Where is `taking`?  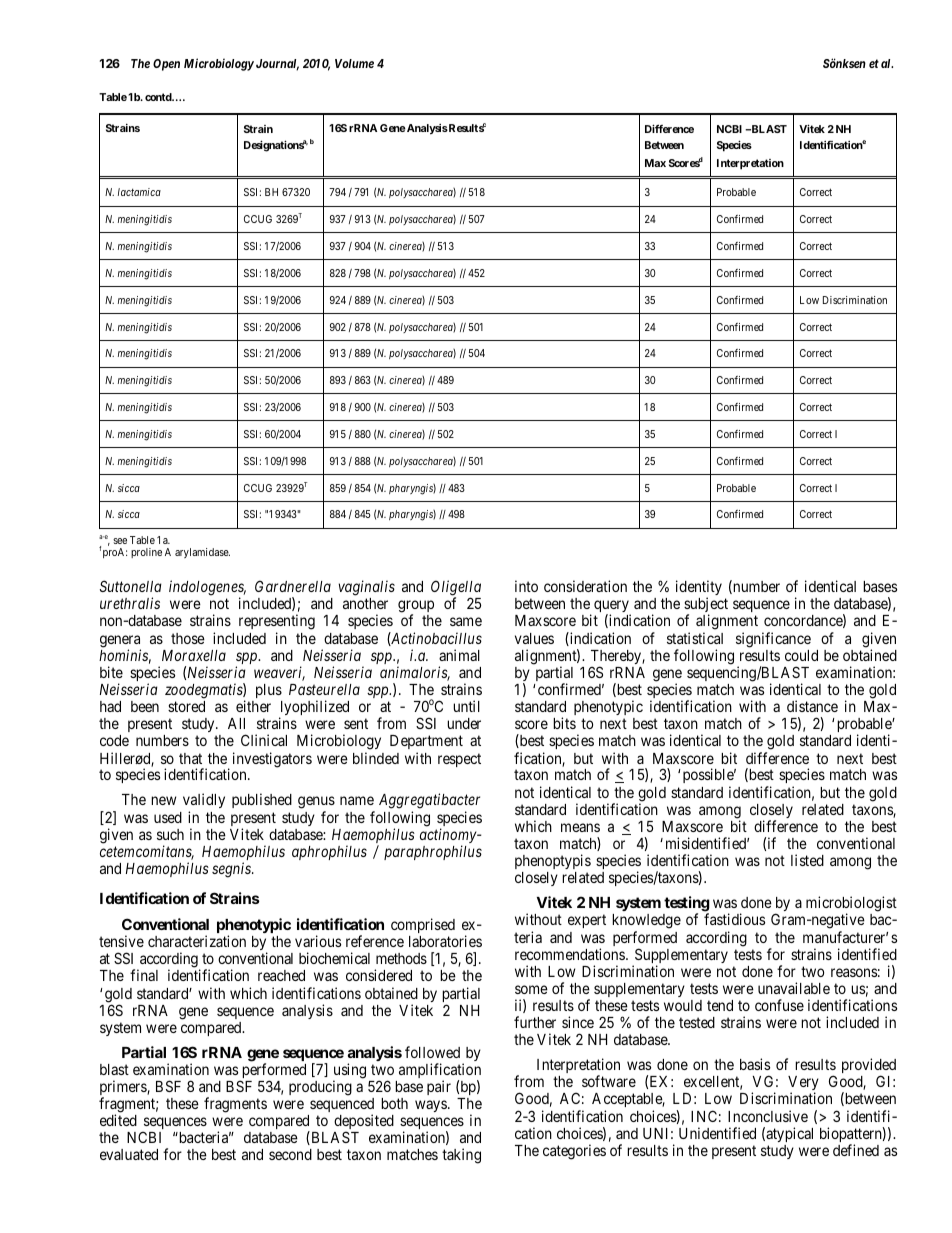 taking is located at coordinates (461, 1156).
